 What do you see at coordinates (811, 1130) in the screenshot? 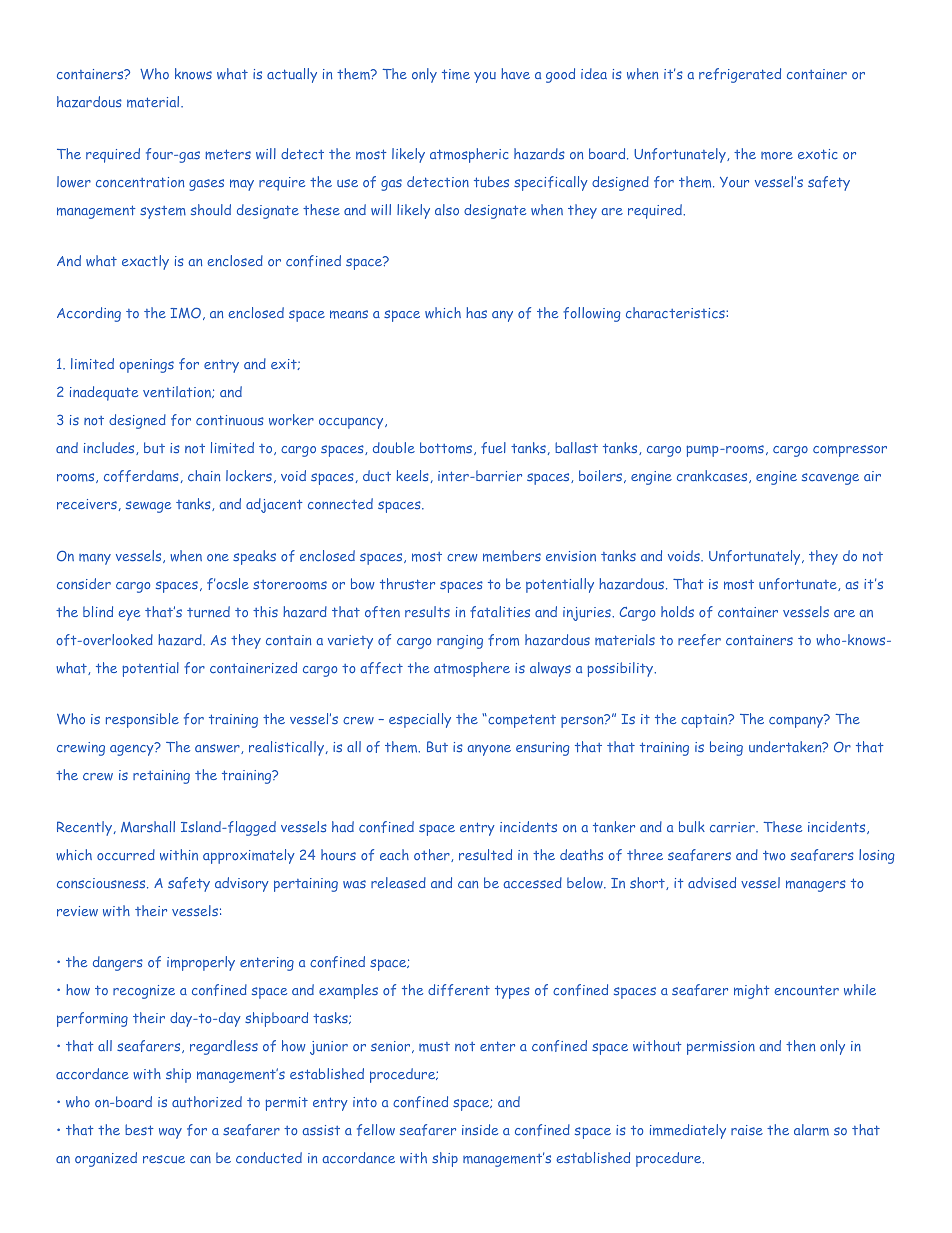
I see `alarm` at bounding box center [811, 1130].
